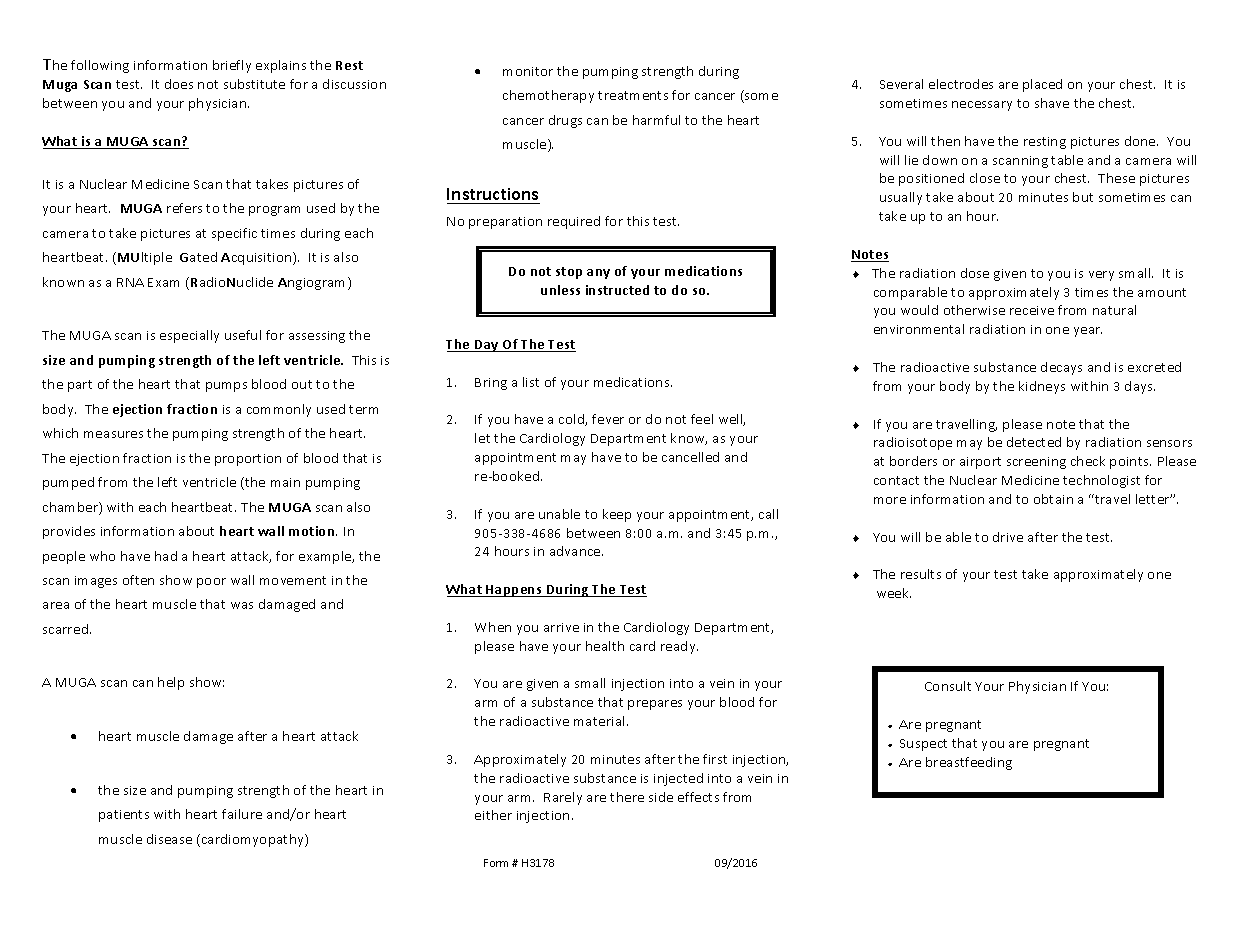 The height and width of the image is (952, 1233). Describe the element at coordinates (1061, 368) in the image. I see `decays` at that location.
